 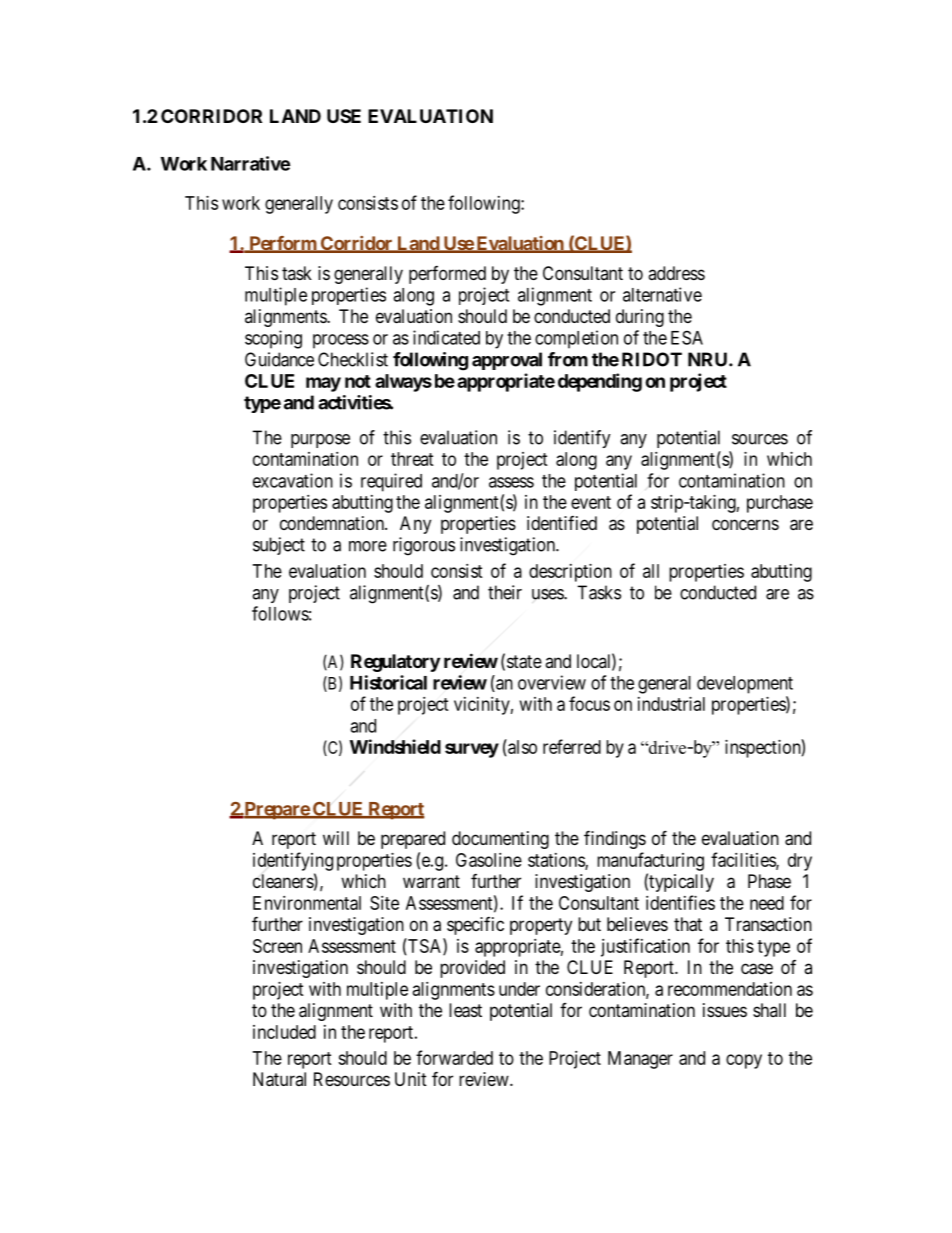 I want to click on included, so click(x=284, y=1032).
